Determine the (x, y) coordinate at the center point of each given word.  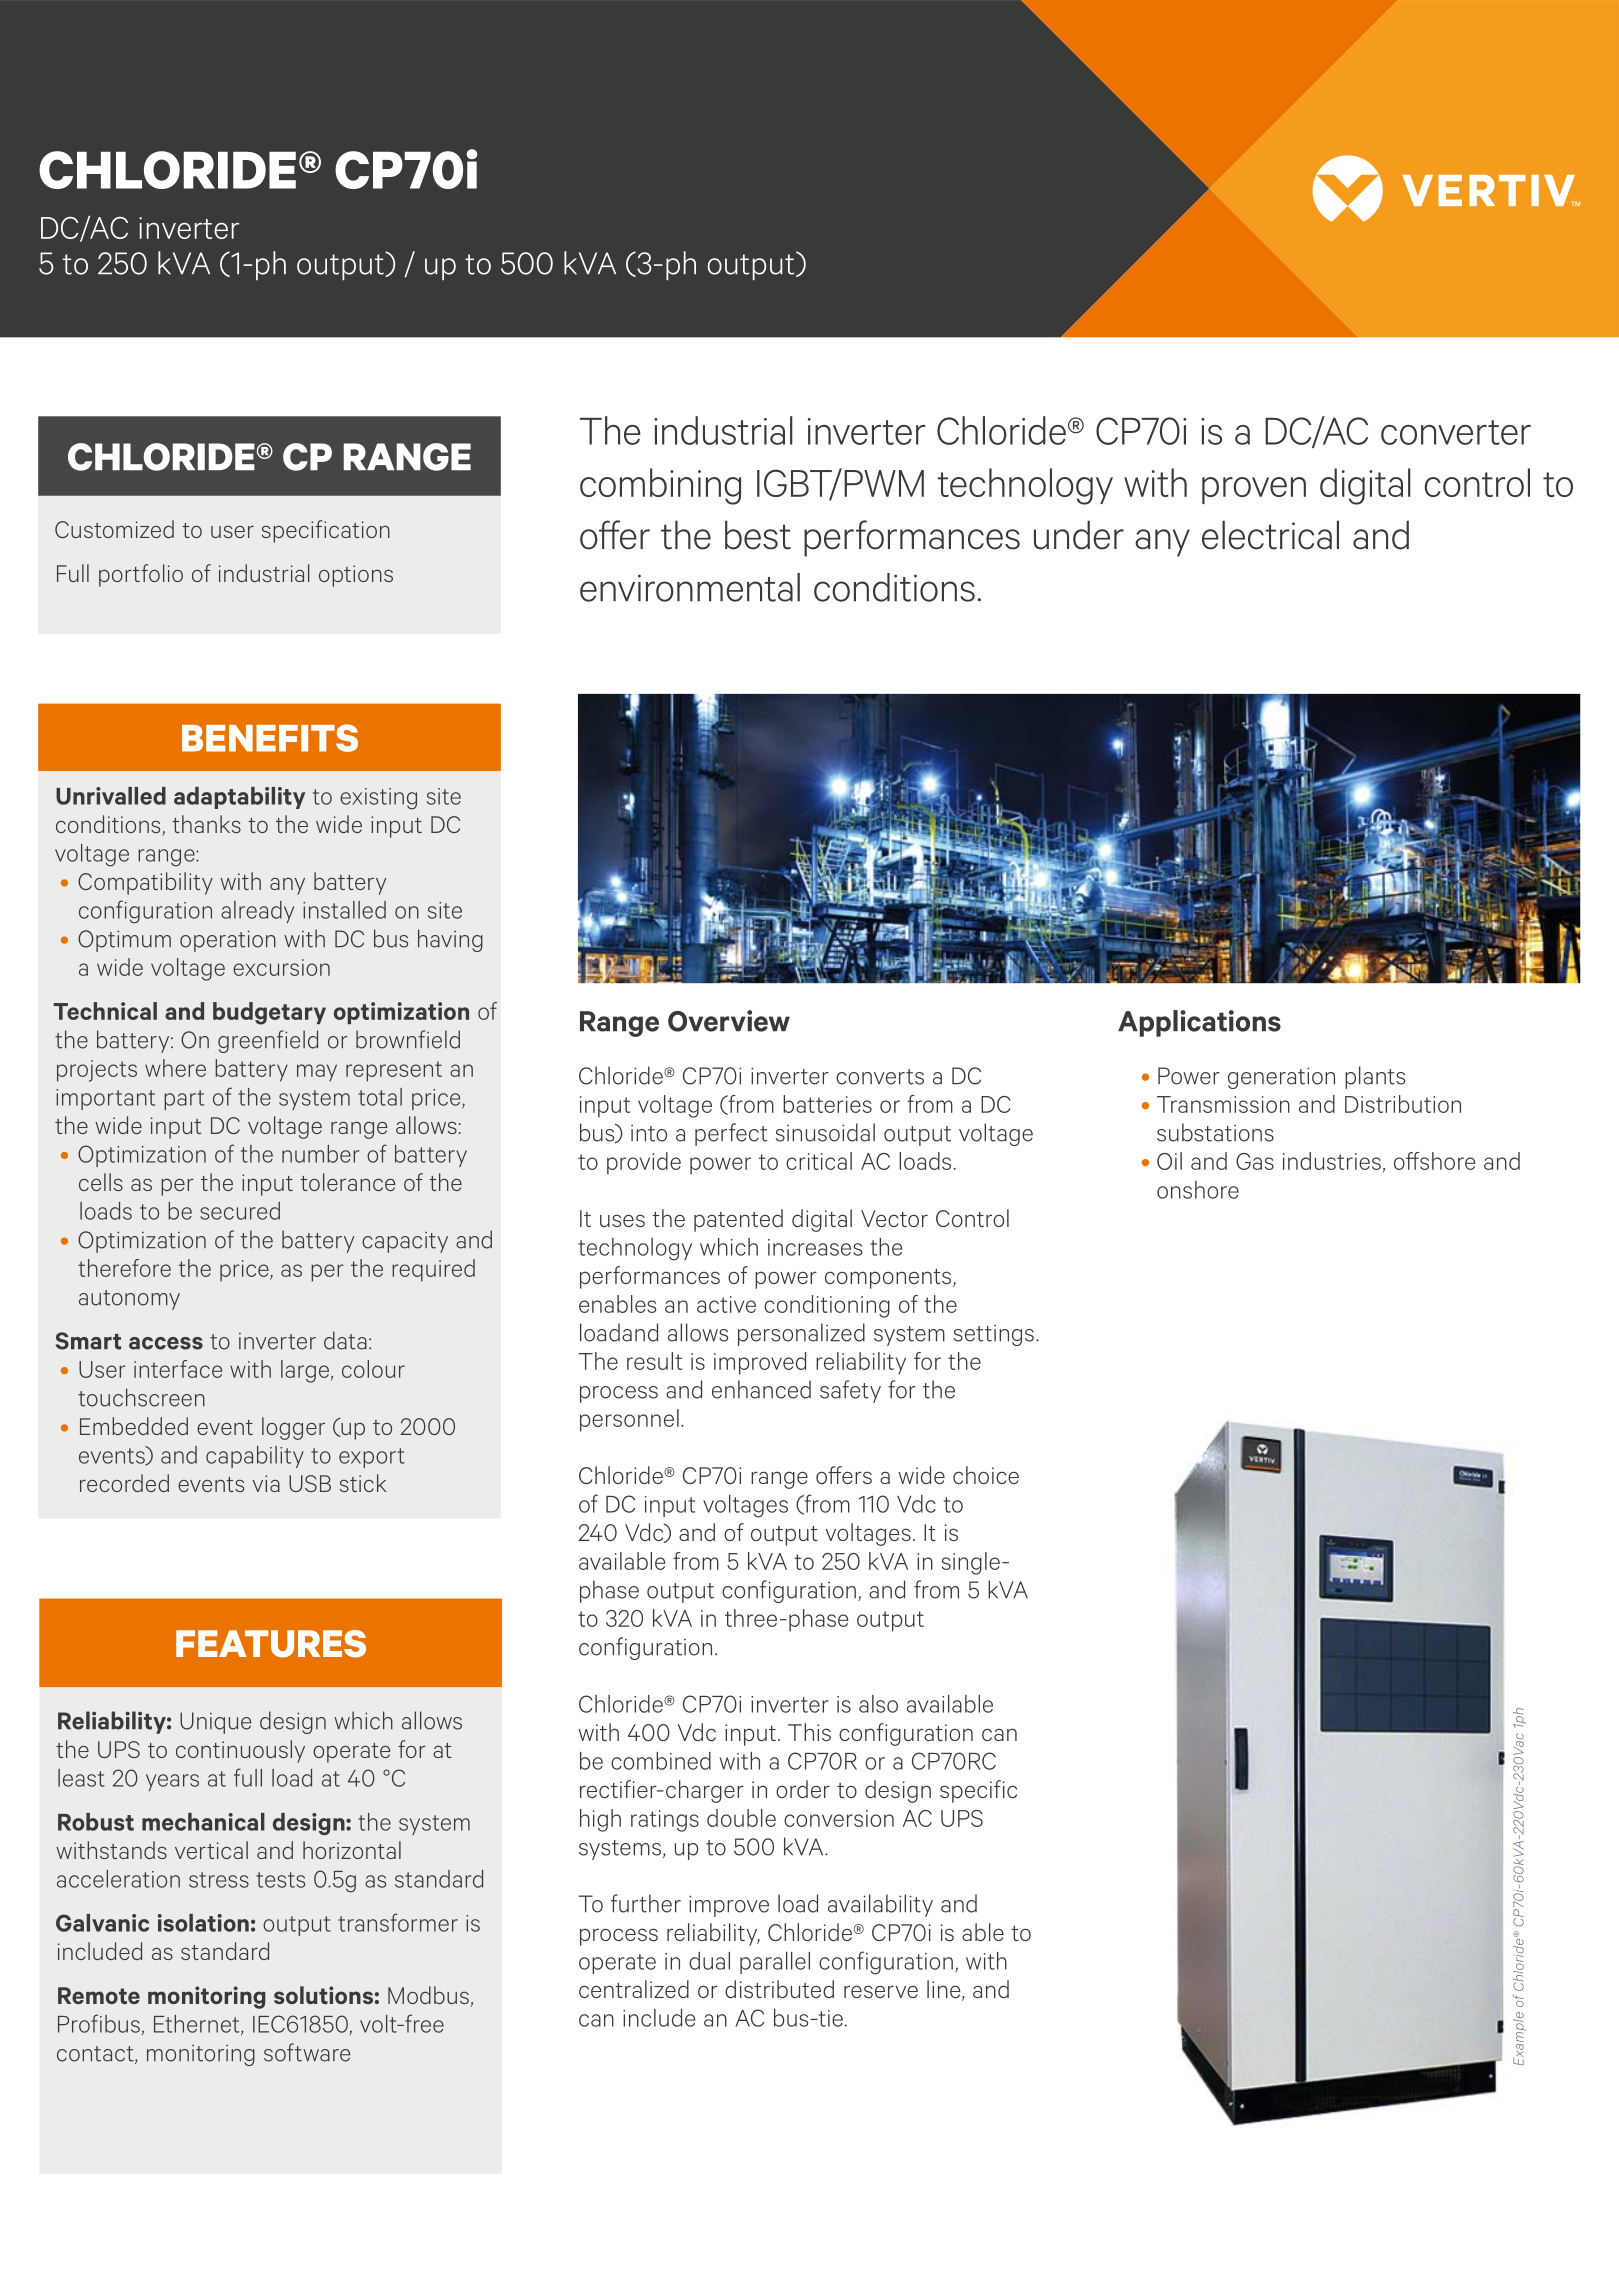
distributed (779, 1989)
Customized (114, 529)
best (758, 535)
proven (1254, 490)
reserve (881, 1991)
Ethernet (198, 2025)
